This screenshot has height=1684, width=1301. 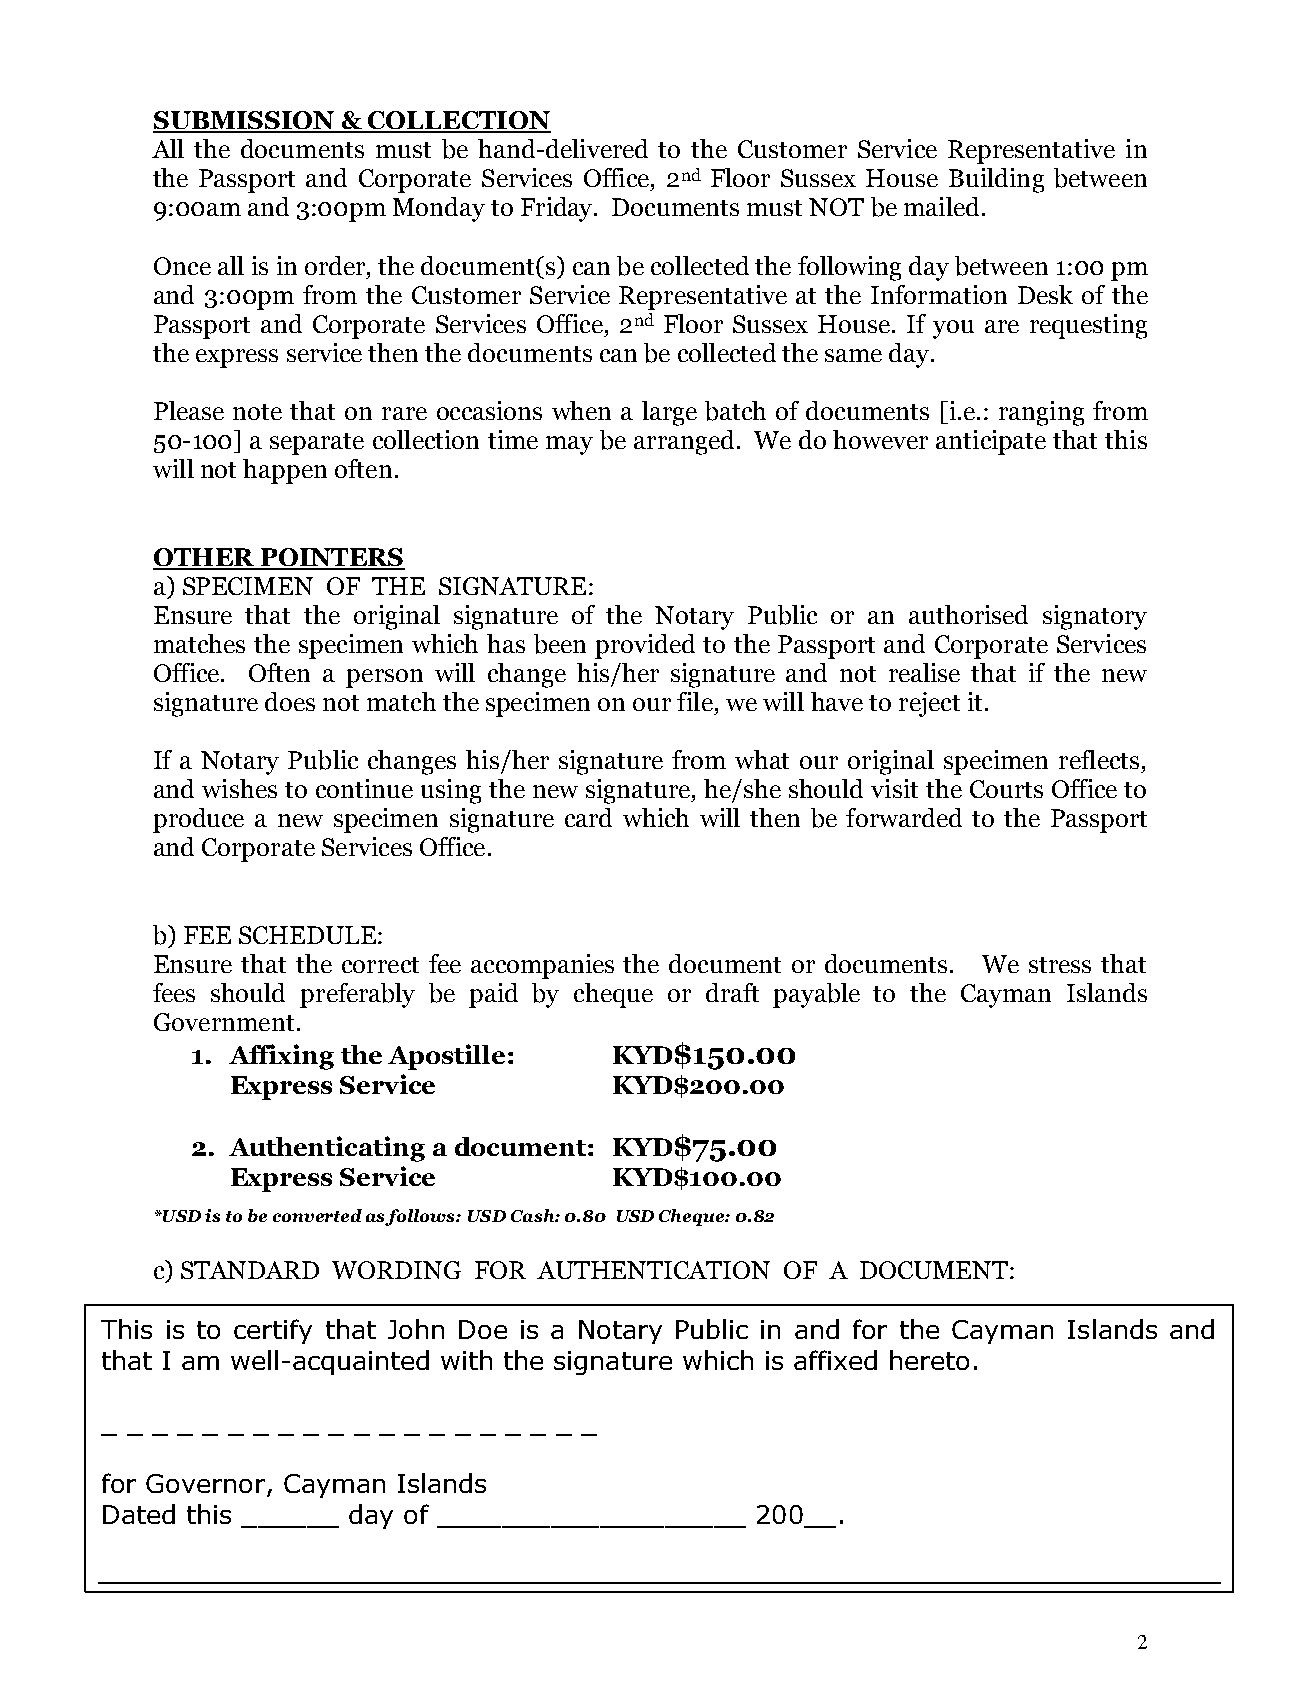 I want to click on Courts, so click(x=1006, y=789).
